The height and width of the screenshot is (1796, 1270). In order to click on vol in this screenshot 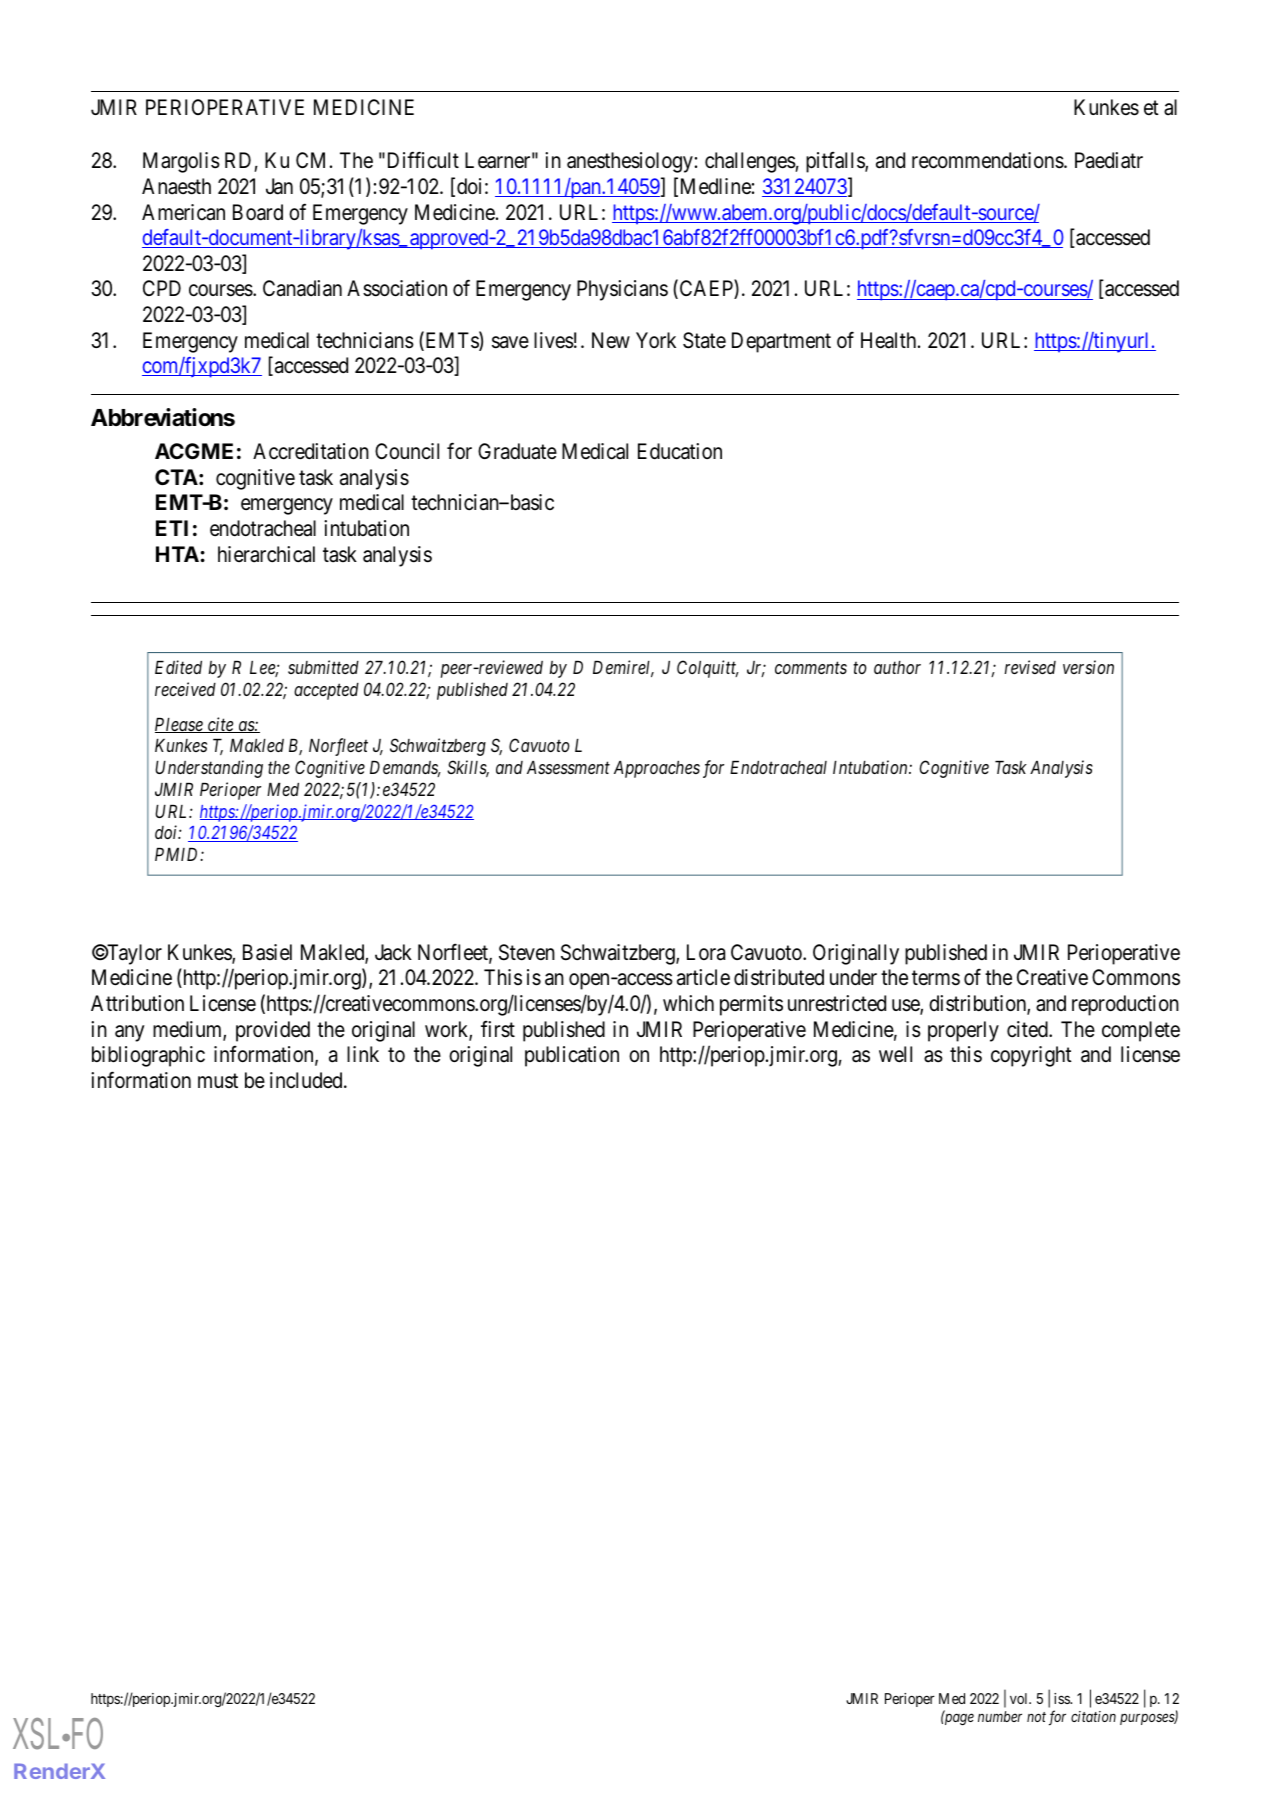, I will do `click(1020, 1698)`.
